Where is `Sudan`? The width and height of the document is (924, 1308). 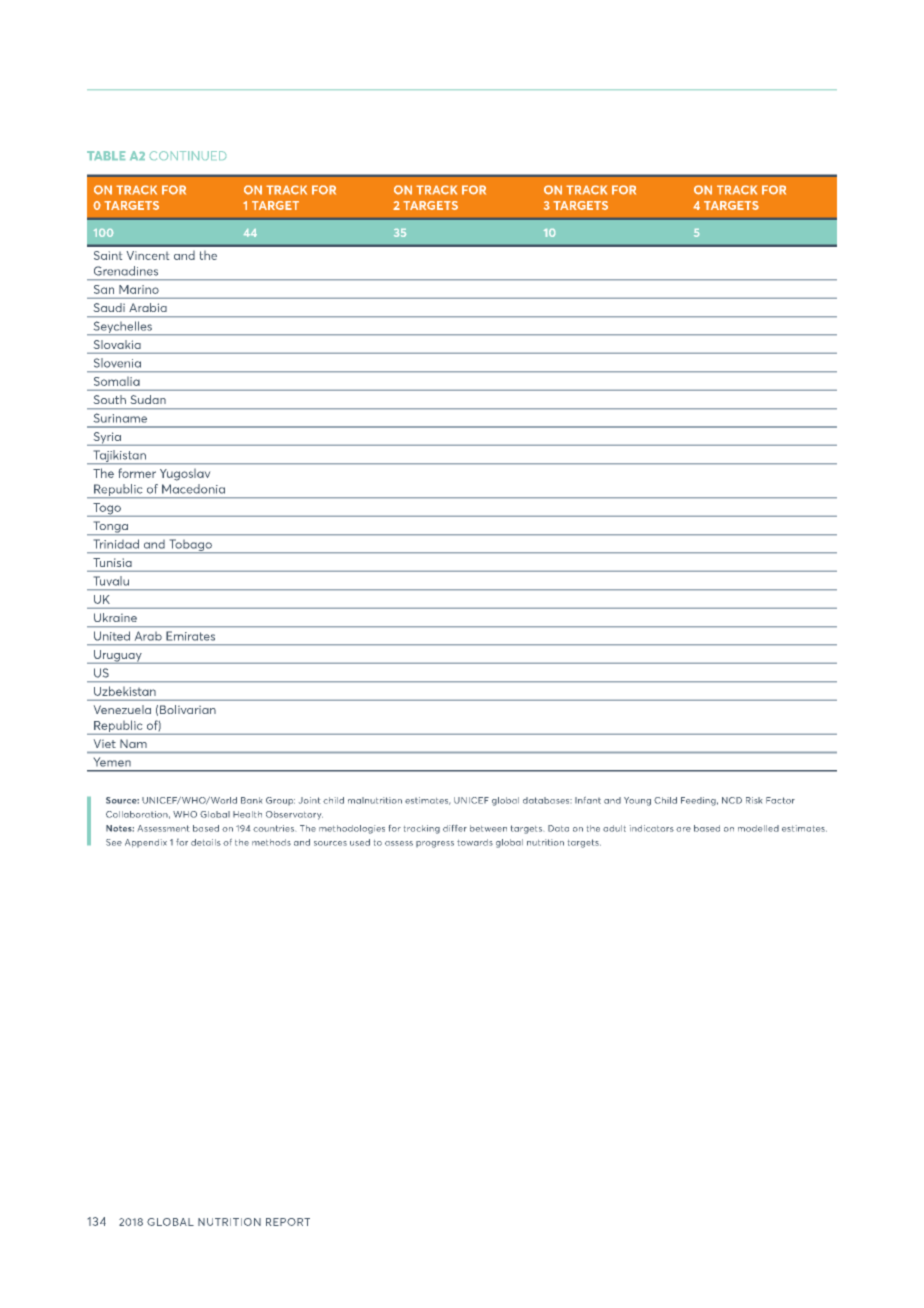 Sudan is located at coordinates (148, 399).
